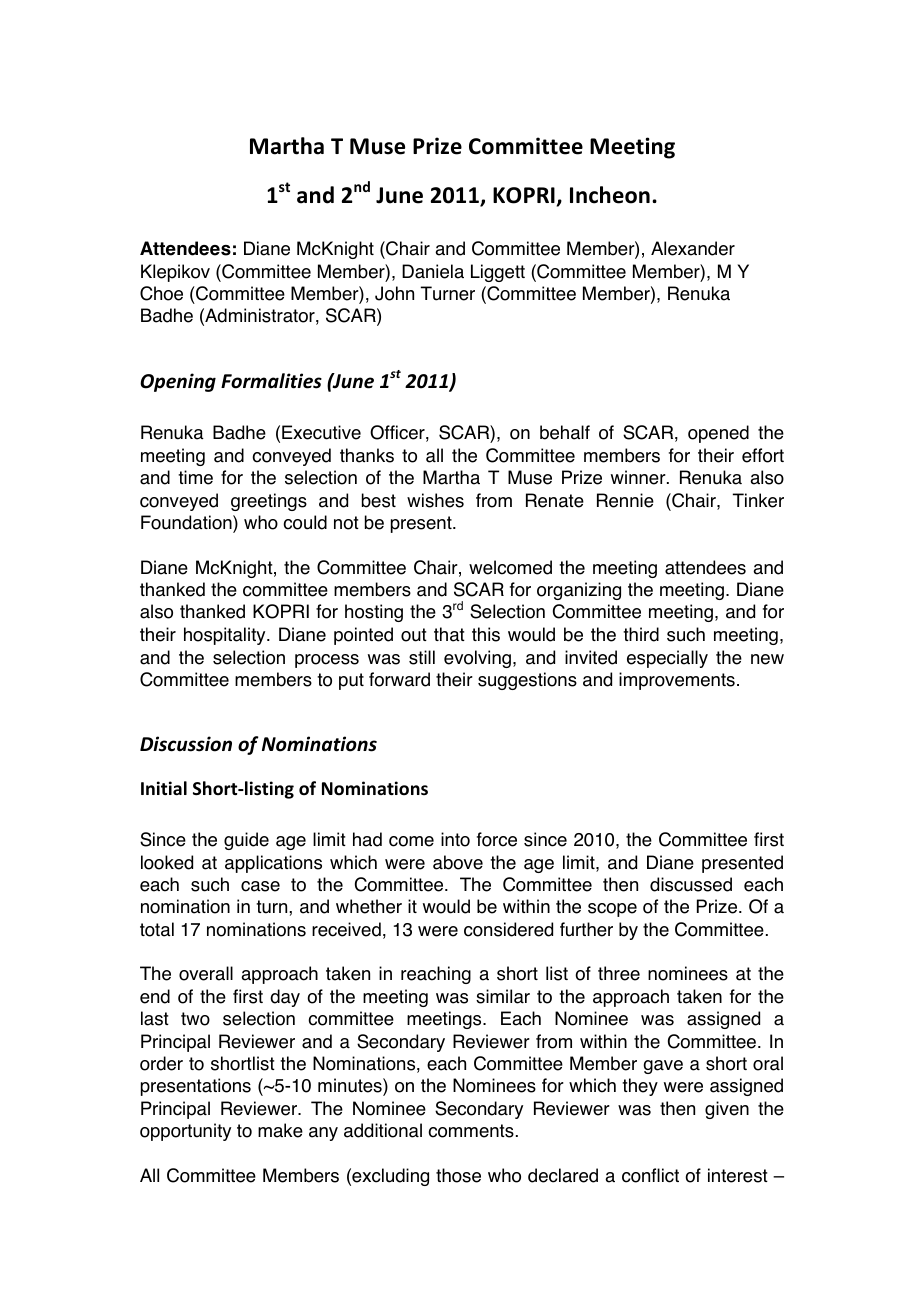  Describe the element at coordinates (185, 1132) in the document. I see `opportunity` at that location.
